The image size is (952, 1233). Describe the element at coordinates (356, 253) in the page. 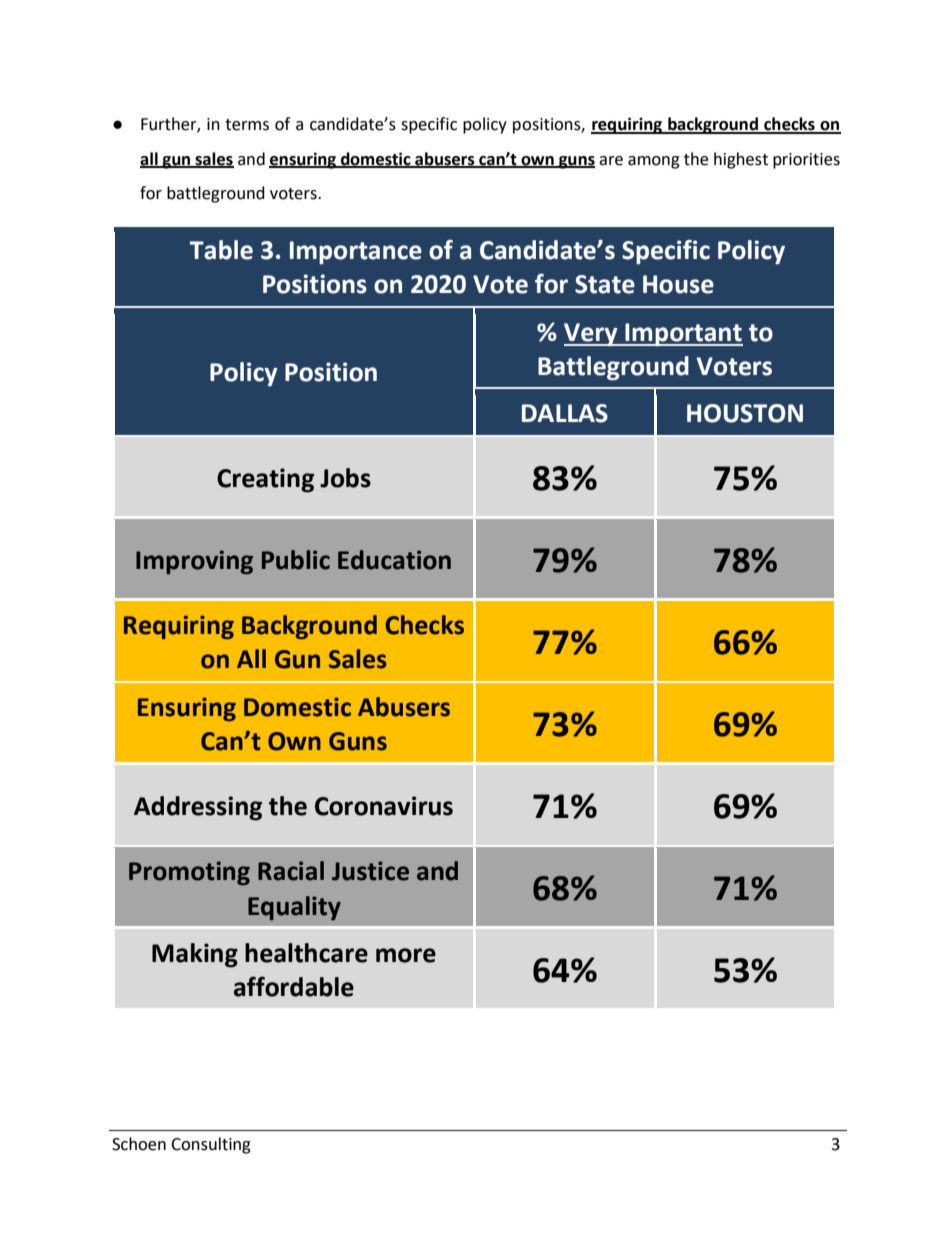

I see `Importance` at that location.
